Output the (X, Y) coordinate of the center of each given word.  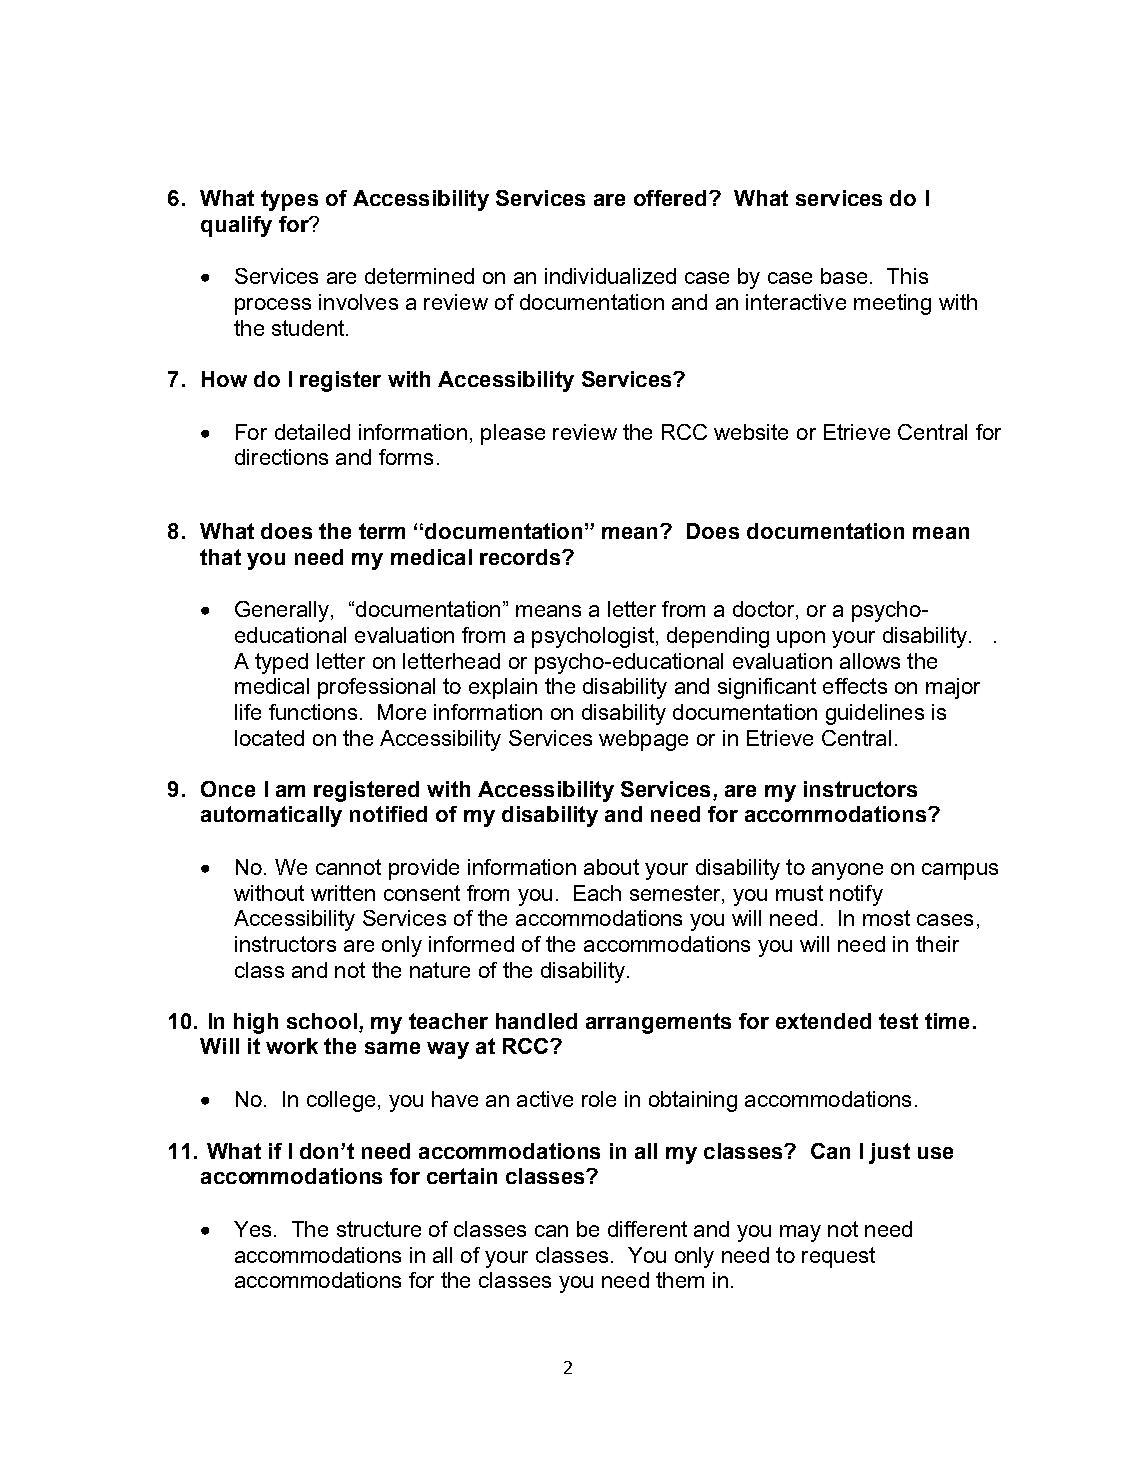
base (844, 276)
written (343, 893)
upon (801, 639)
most (886, 918)
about (611, 867)
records (520, 557)
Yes (252, 1229)
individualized (610, 276)
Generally (283, 611)
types (289, 200)
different (647, 1229)
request (838, 1257)
